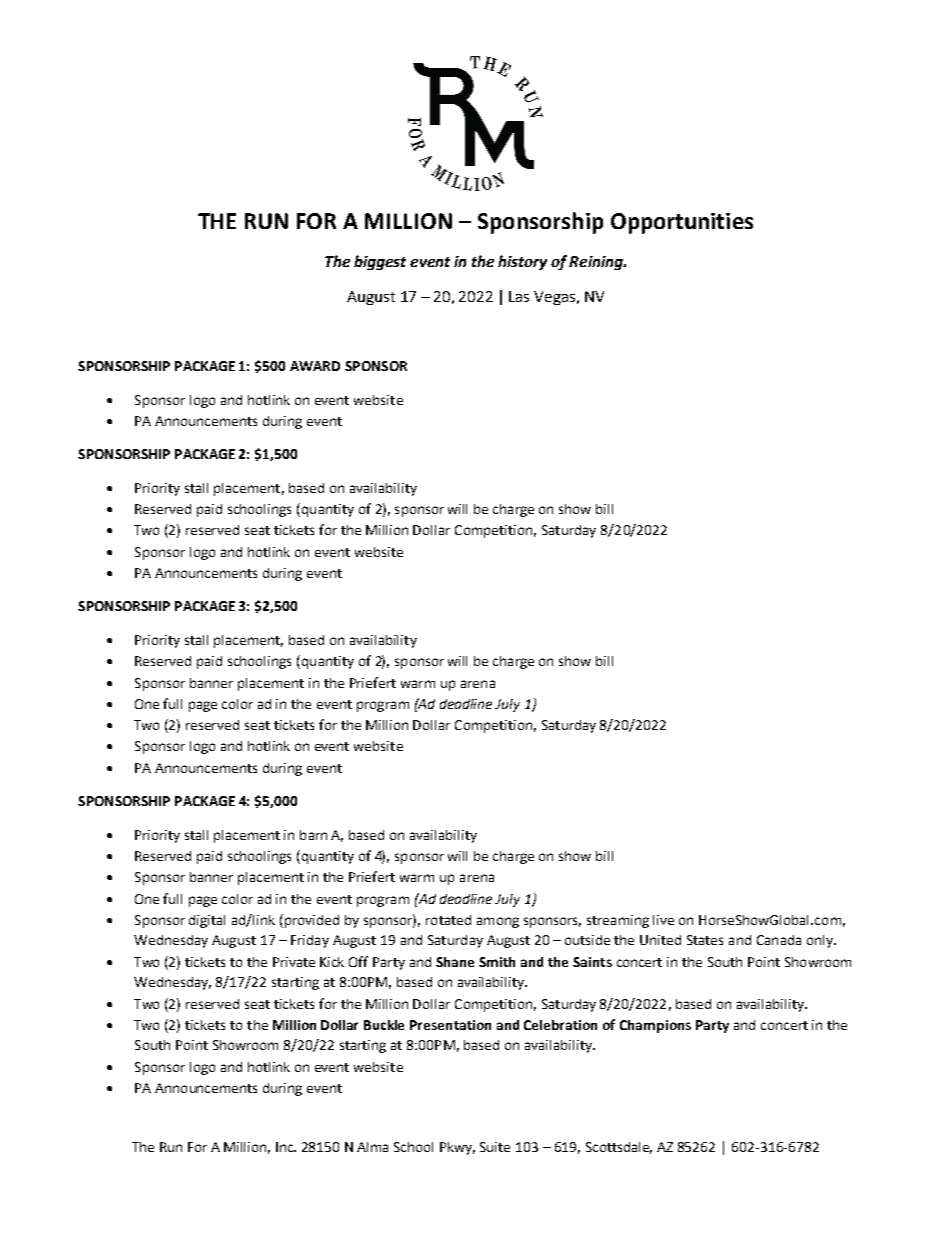  What do you see at coordinates (286, 1147) in the screenshot?
I see `Inc` at bounding box center [286, 1147].
